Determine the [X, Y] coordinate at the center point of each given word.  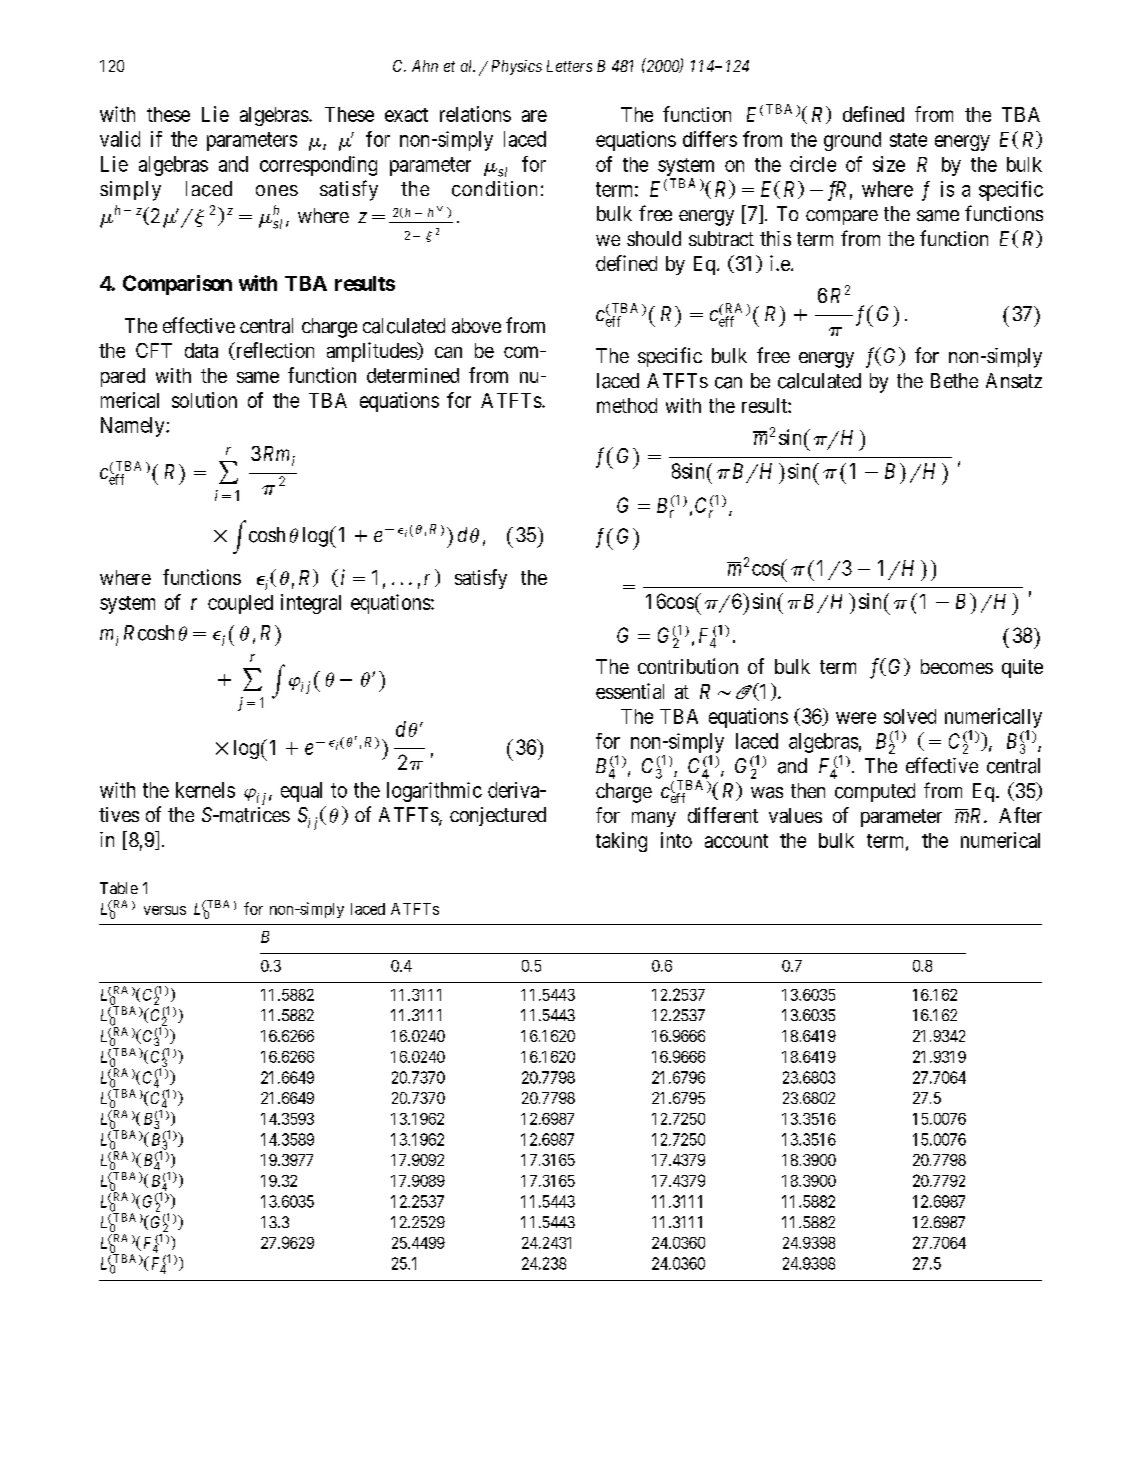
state [908, 140]
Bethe [954, 380]
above [476, 326]
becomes [957, 666]
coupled [240, 604]
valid [120, 139]
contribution [688, 666]
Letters [569, 66]
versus [165, 910]
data [201, 350]
